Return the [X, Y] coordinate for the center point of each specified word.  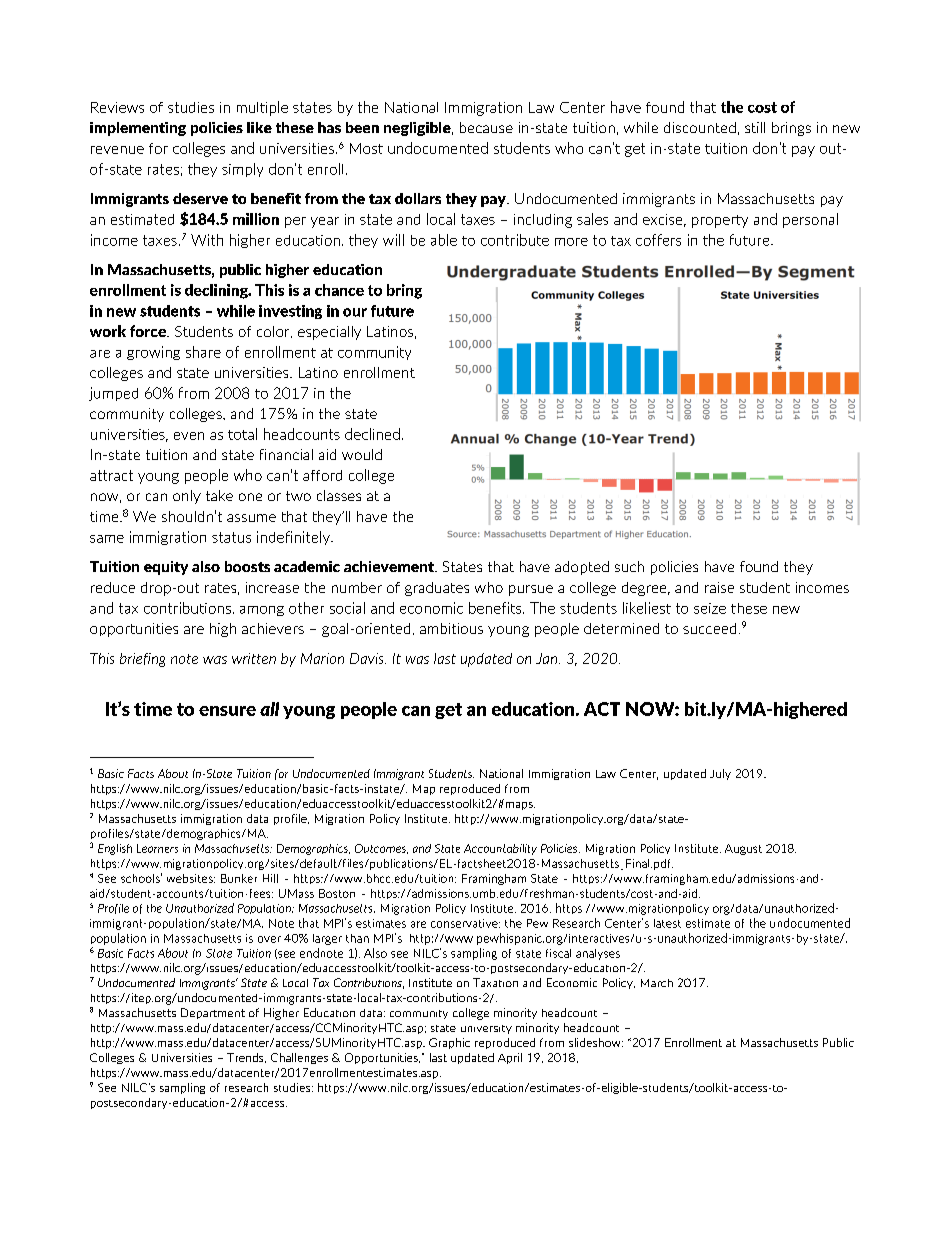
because [486, 127]
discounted [700, 127]
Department [213, 1013]
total [242, 434]
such [629, 566]
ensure [227, 711]
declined [372, 434]
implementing [138, 129]
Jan [548, 658]
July [720, 774]
